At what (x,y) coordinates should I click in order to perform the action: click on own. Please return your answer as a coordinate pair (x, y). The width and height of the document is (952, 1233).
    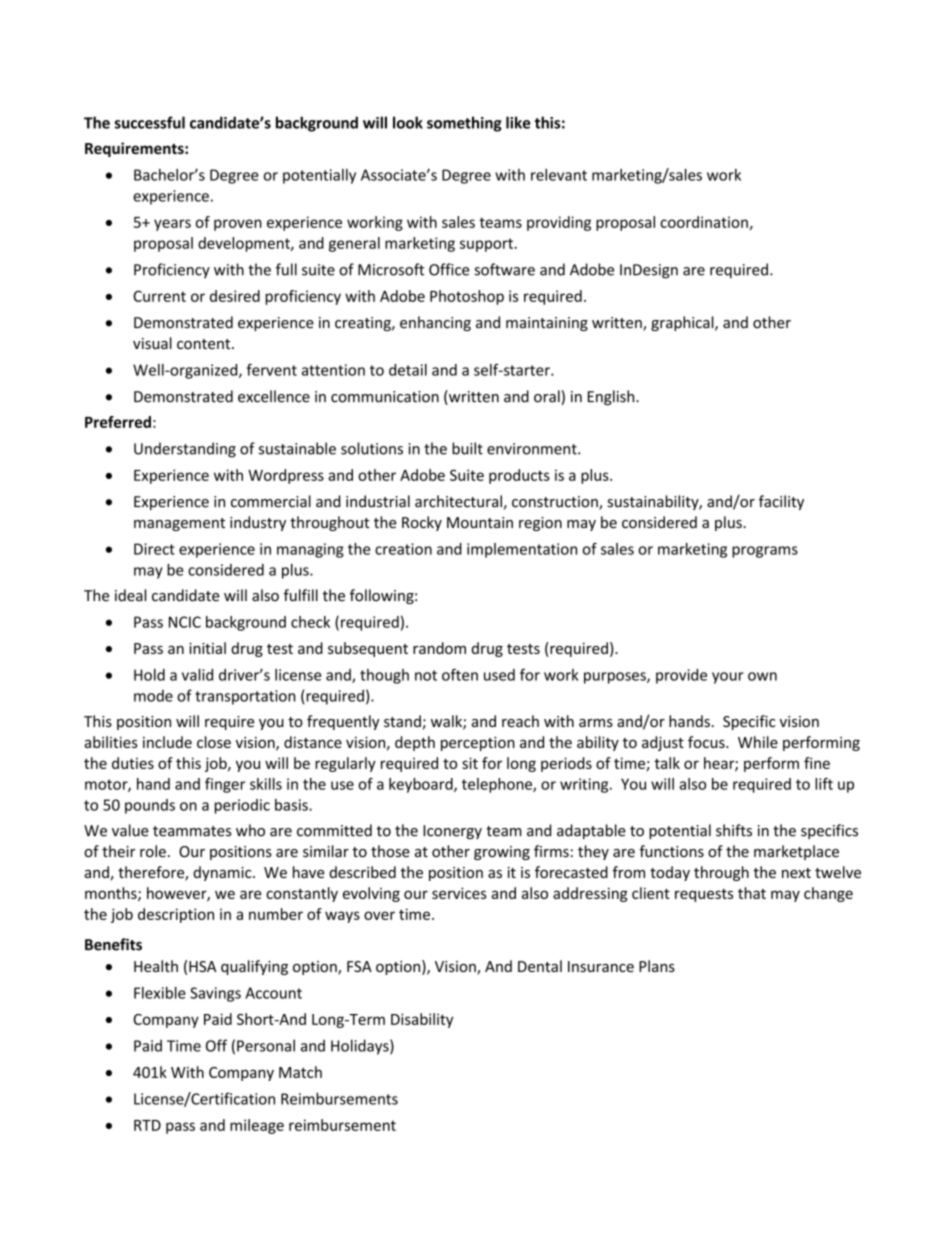
    Looking at the image, I should click on (762, 676).
